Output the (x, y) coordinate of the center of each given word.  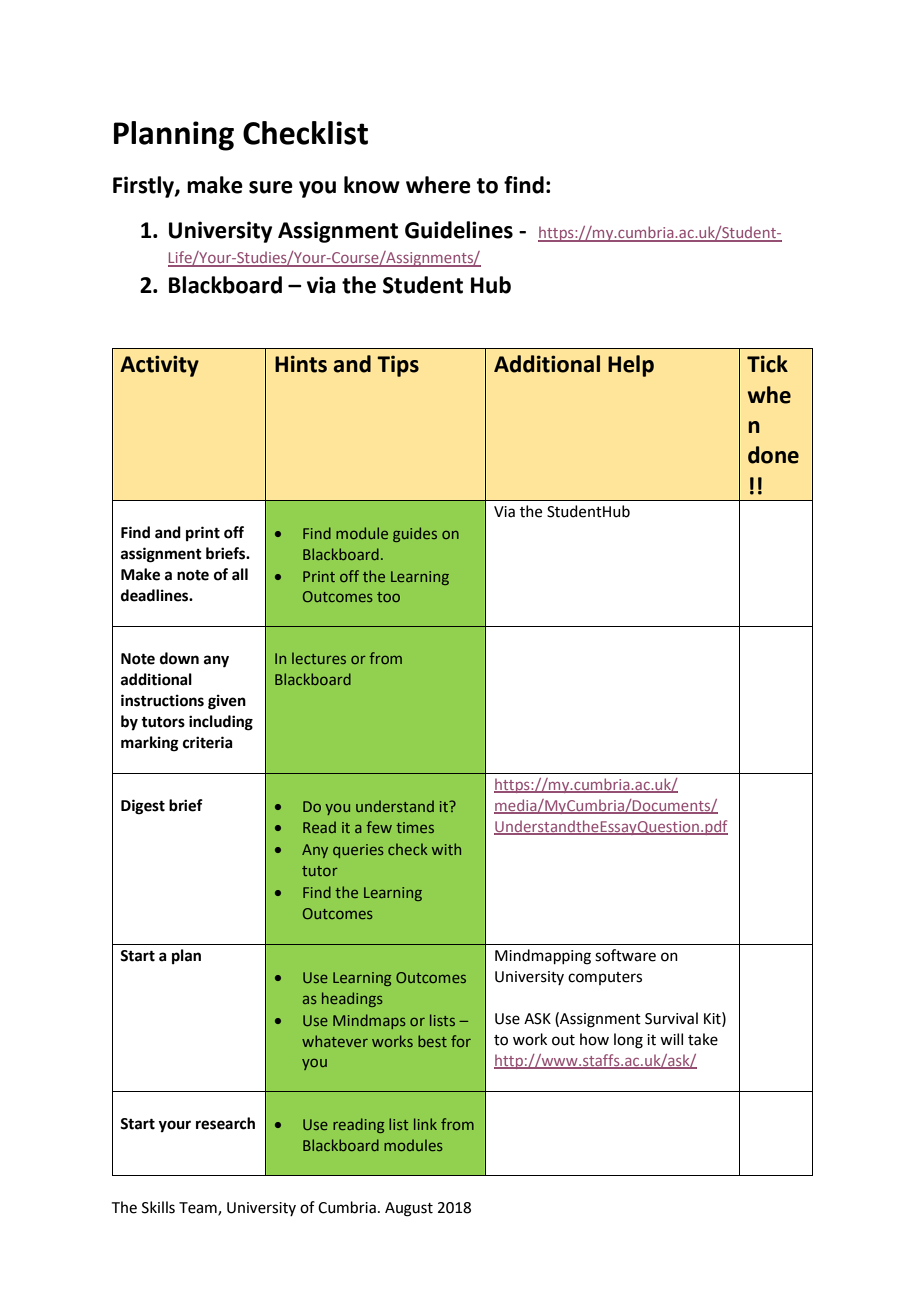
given (227, 702)
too (388, 597)
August (409, 1209)
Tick (767, 364)
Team (199, 1209)
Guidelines (459, 230)
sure (271, 187)
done (773, 455)
